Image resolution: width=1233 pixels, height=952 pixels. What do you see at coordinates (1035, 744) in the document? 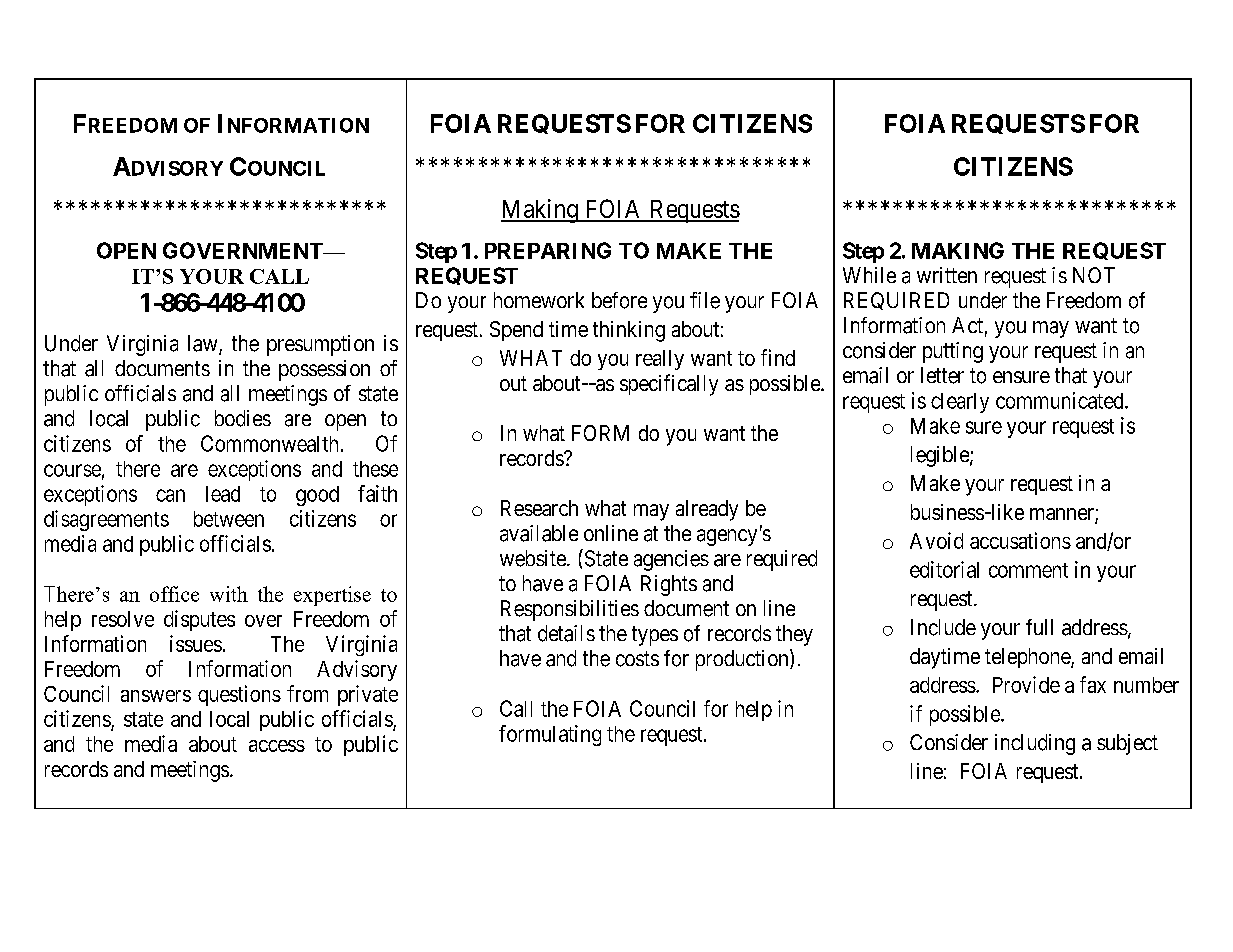
I see `including` at bounding box center [1035, 744].
